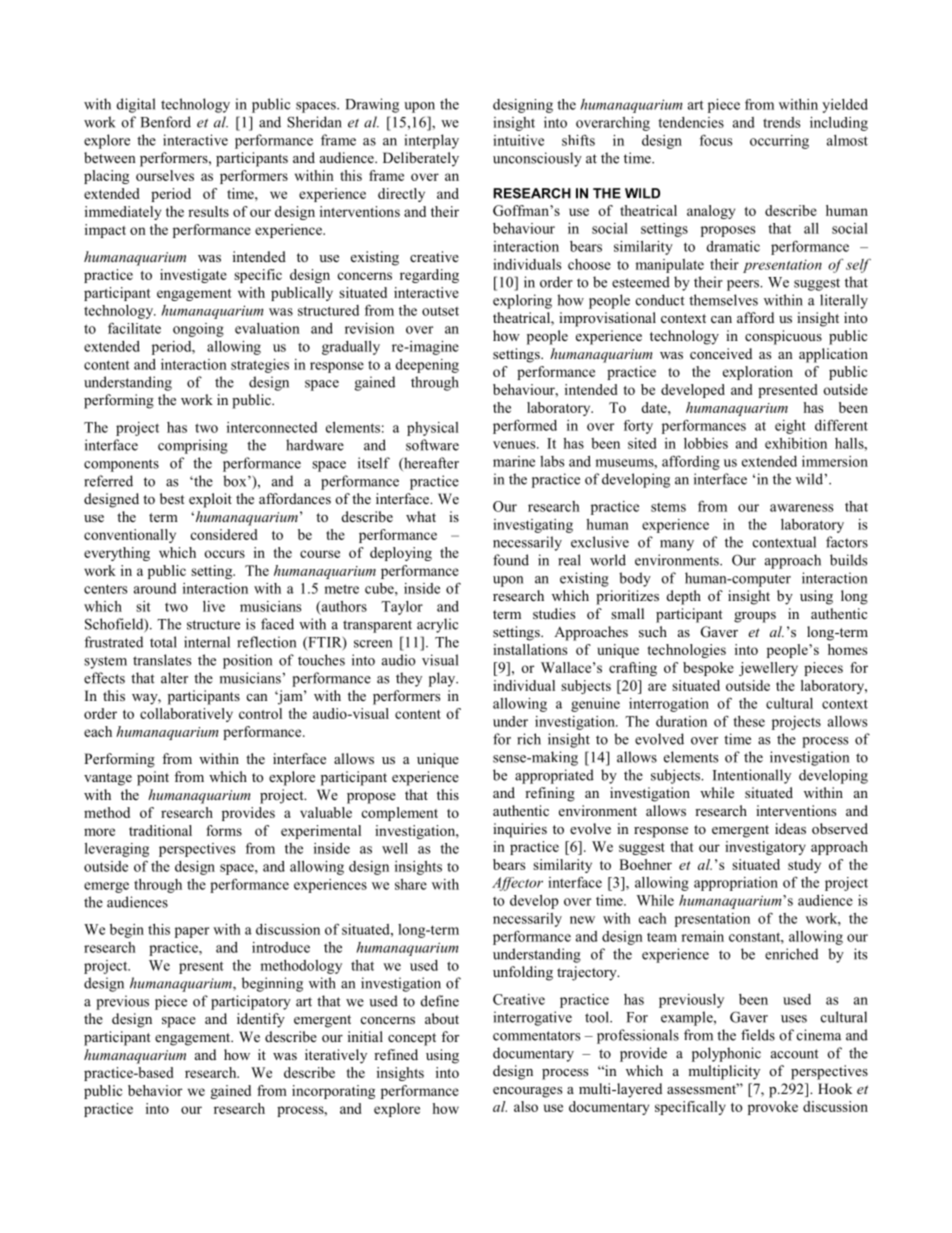  Describe the element at coordinates (779, 142) in the page. I see `occurring` at that location.
